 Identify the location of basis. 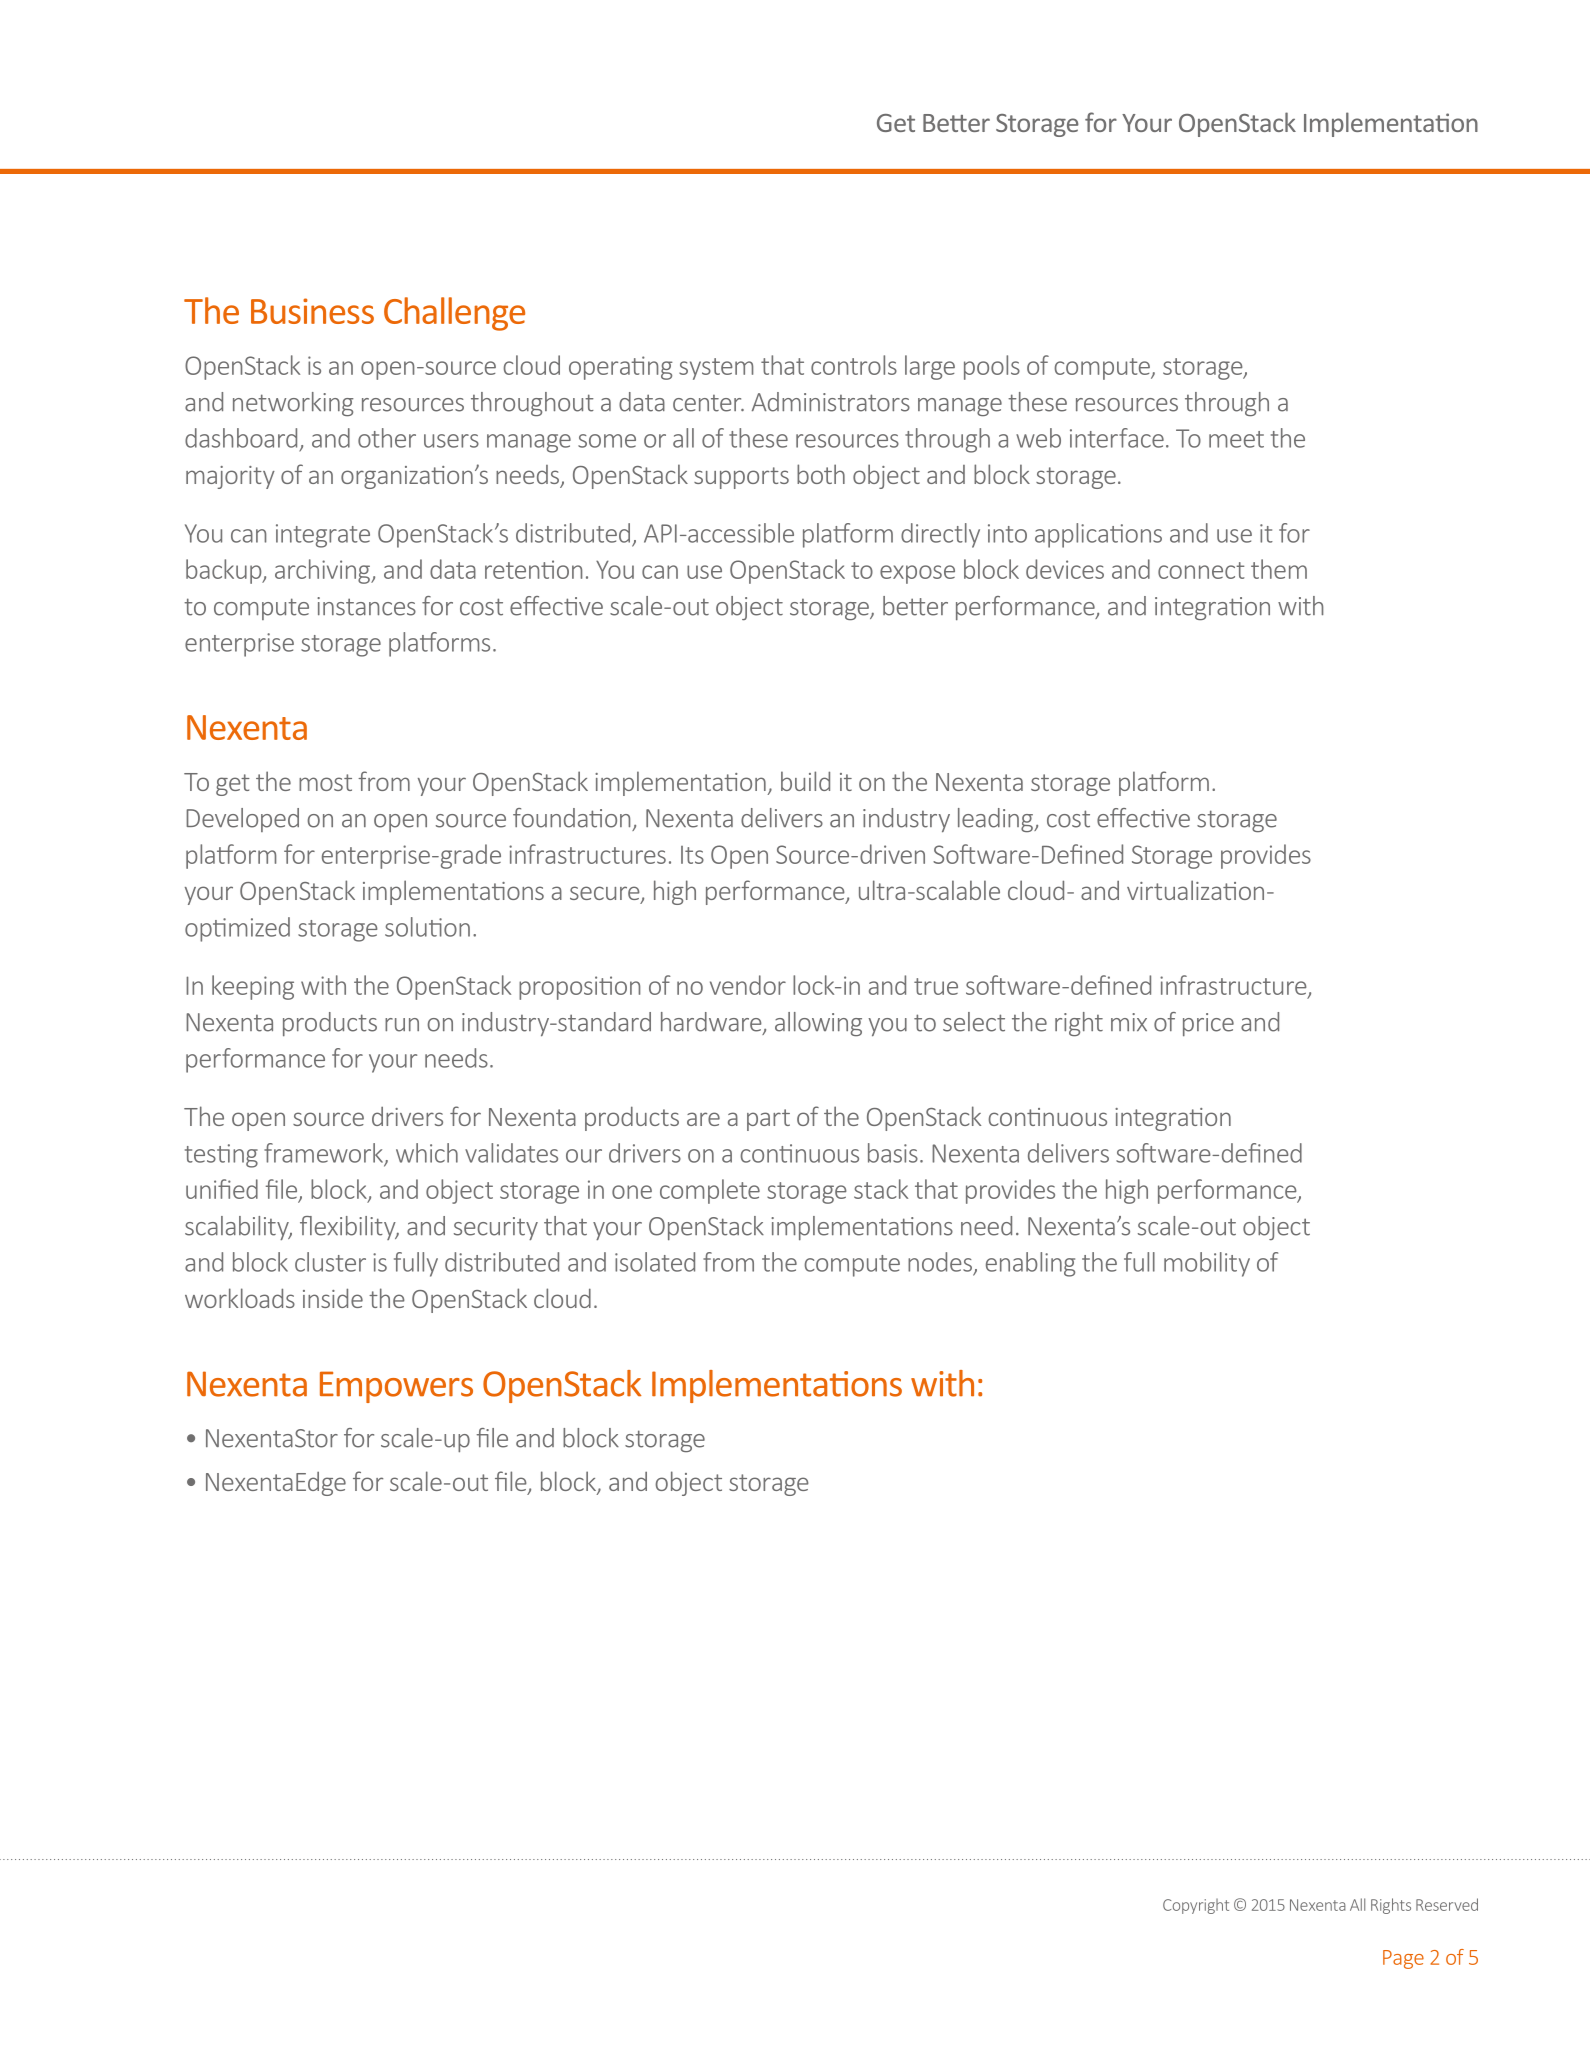
(893, 1153).
